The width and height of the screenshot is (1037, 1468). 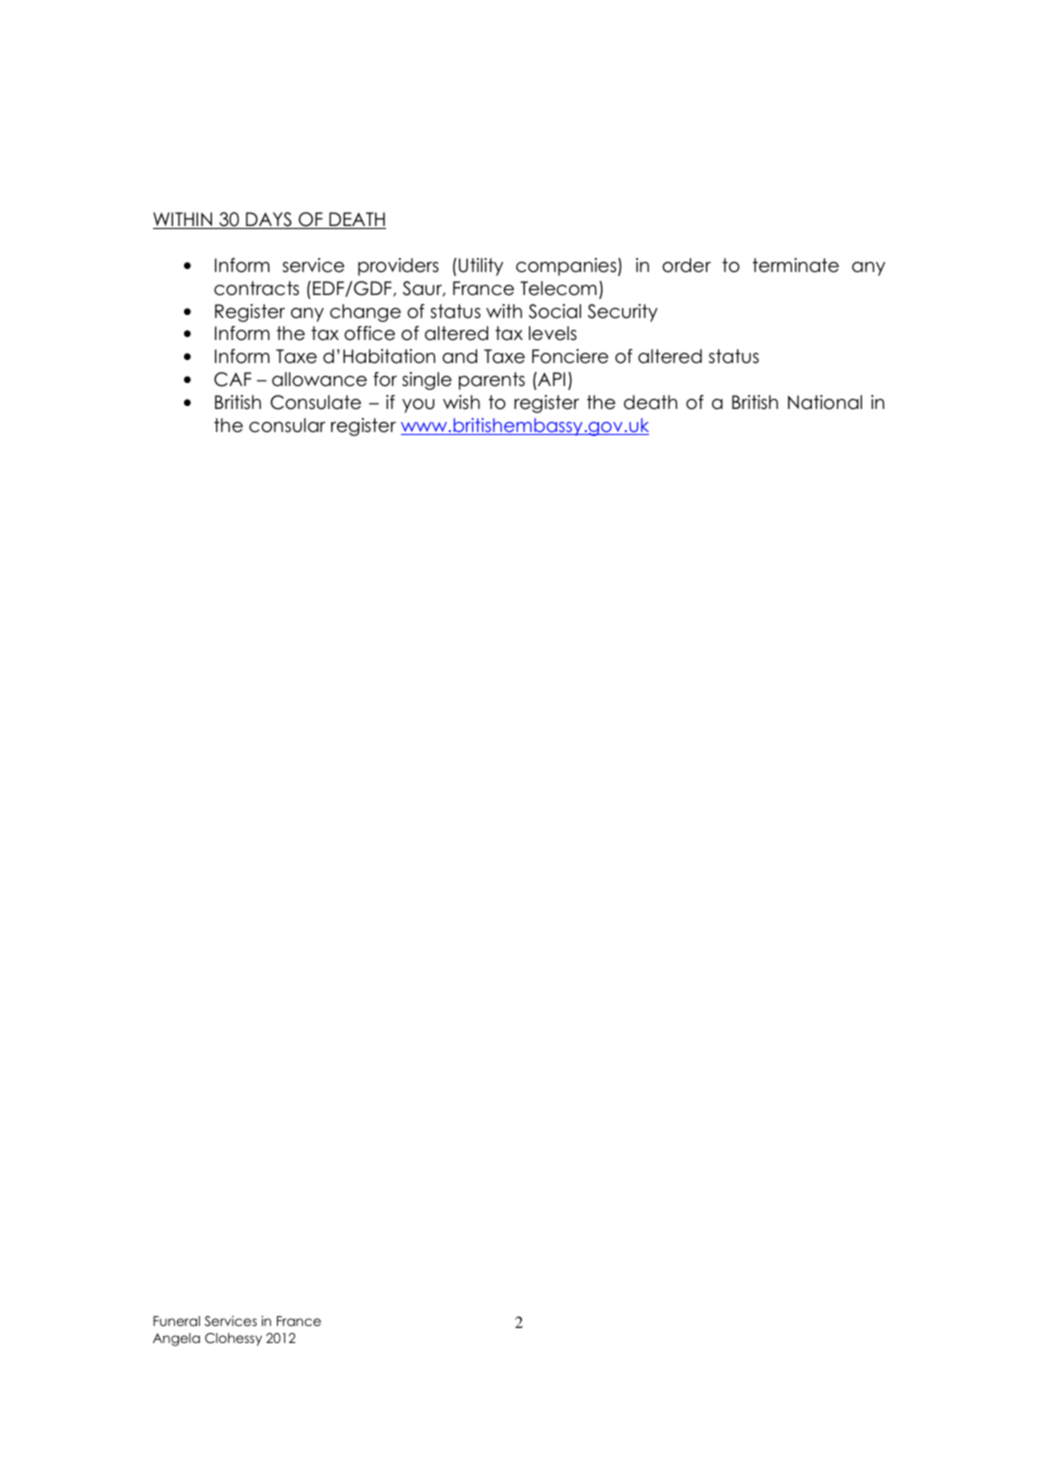 I want to click on Funeral, so click(x=176, y=1321).
